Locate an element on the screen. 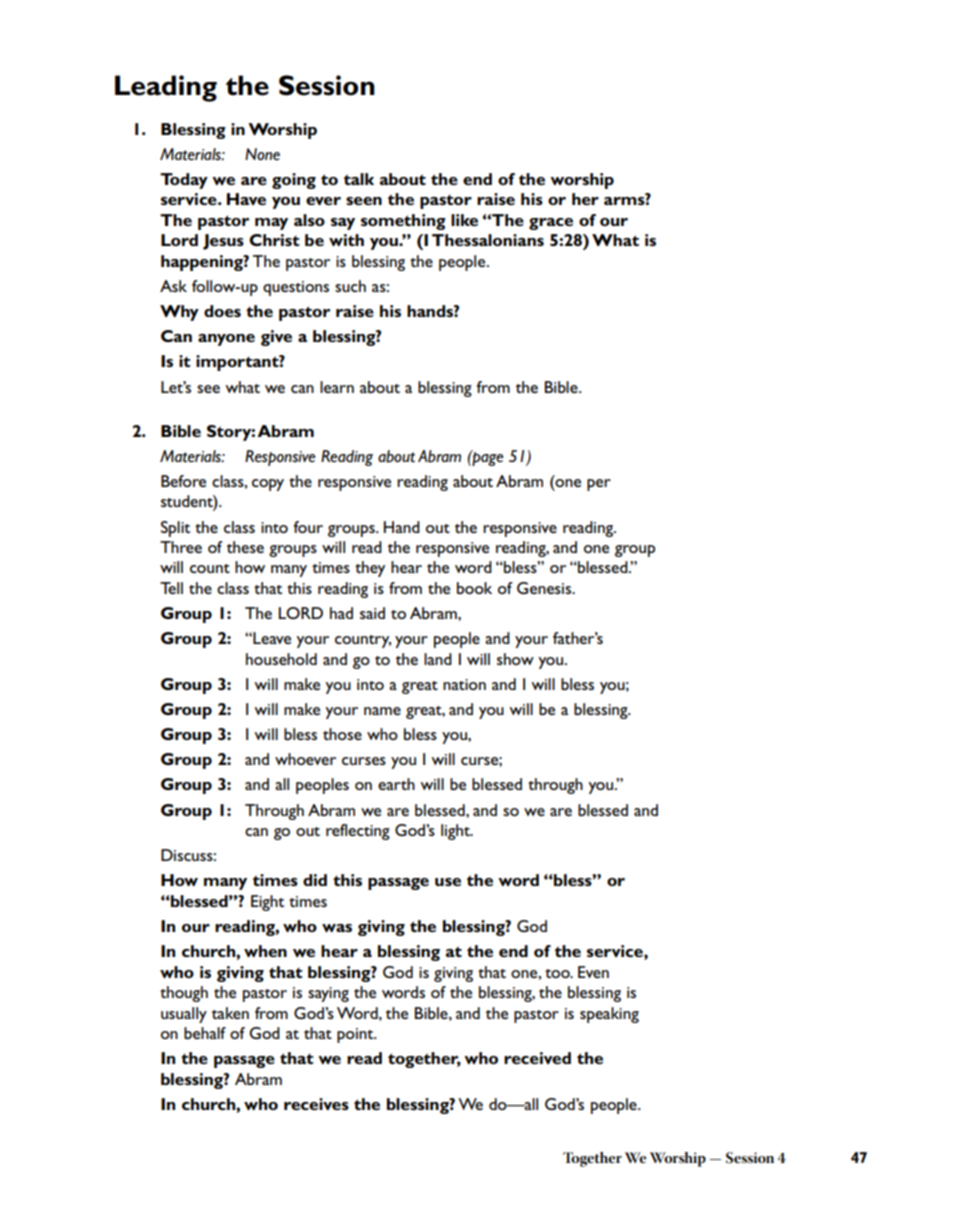 Image resolution: width=962 pixels, height=1232 pixels. None is located at coordinates (262, 154).
